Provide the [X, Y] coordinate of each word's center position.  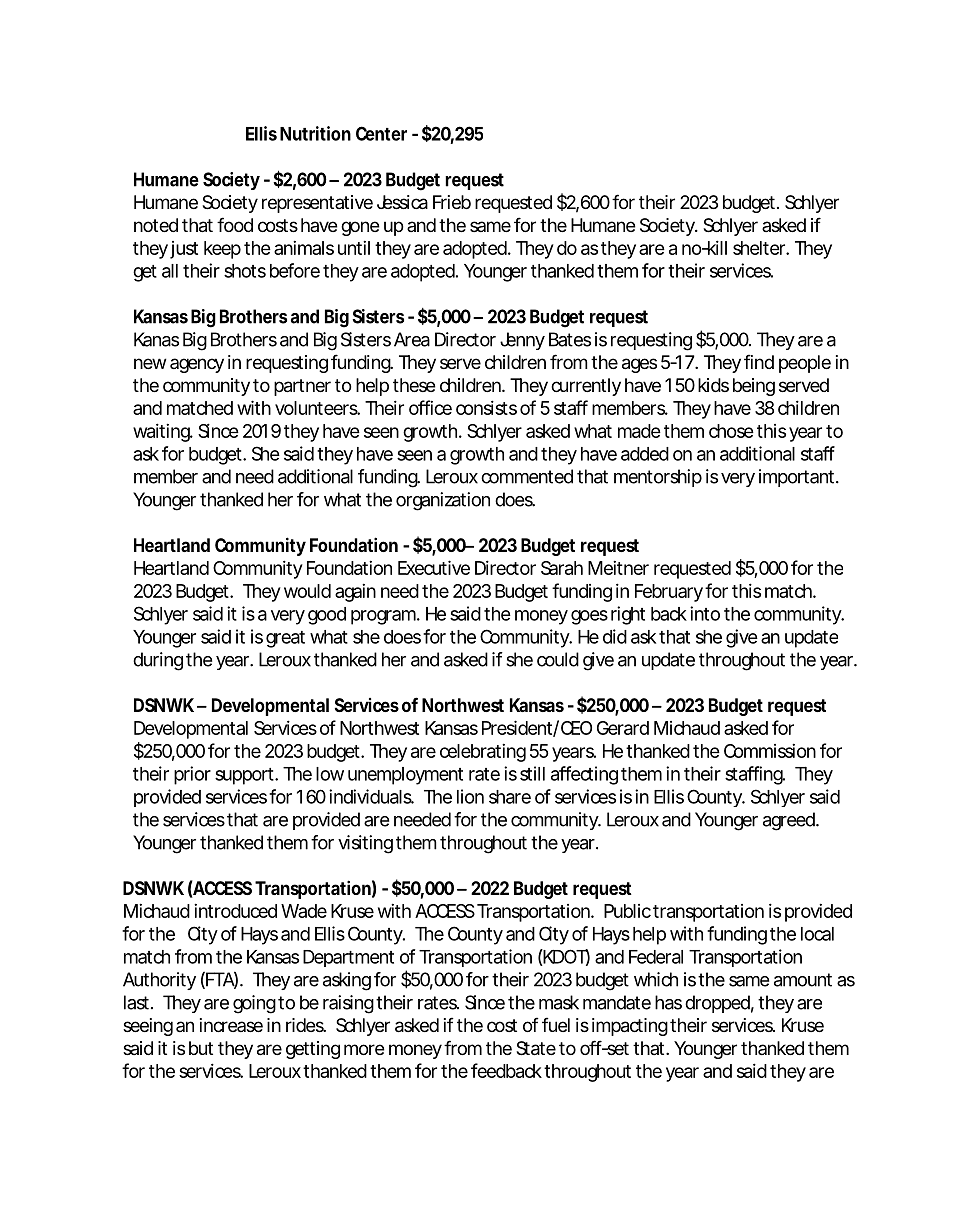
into [705, 613]
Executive [434, 567]
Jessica [402, 202]
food [235, 224]
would [307, 591]
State [536, 1048]
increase [231, 1025]
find [759, 361]
